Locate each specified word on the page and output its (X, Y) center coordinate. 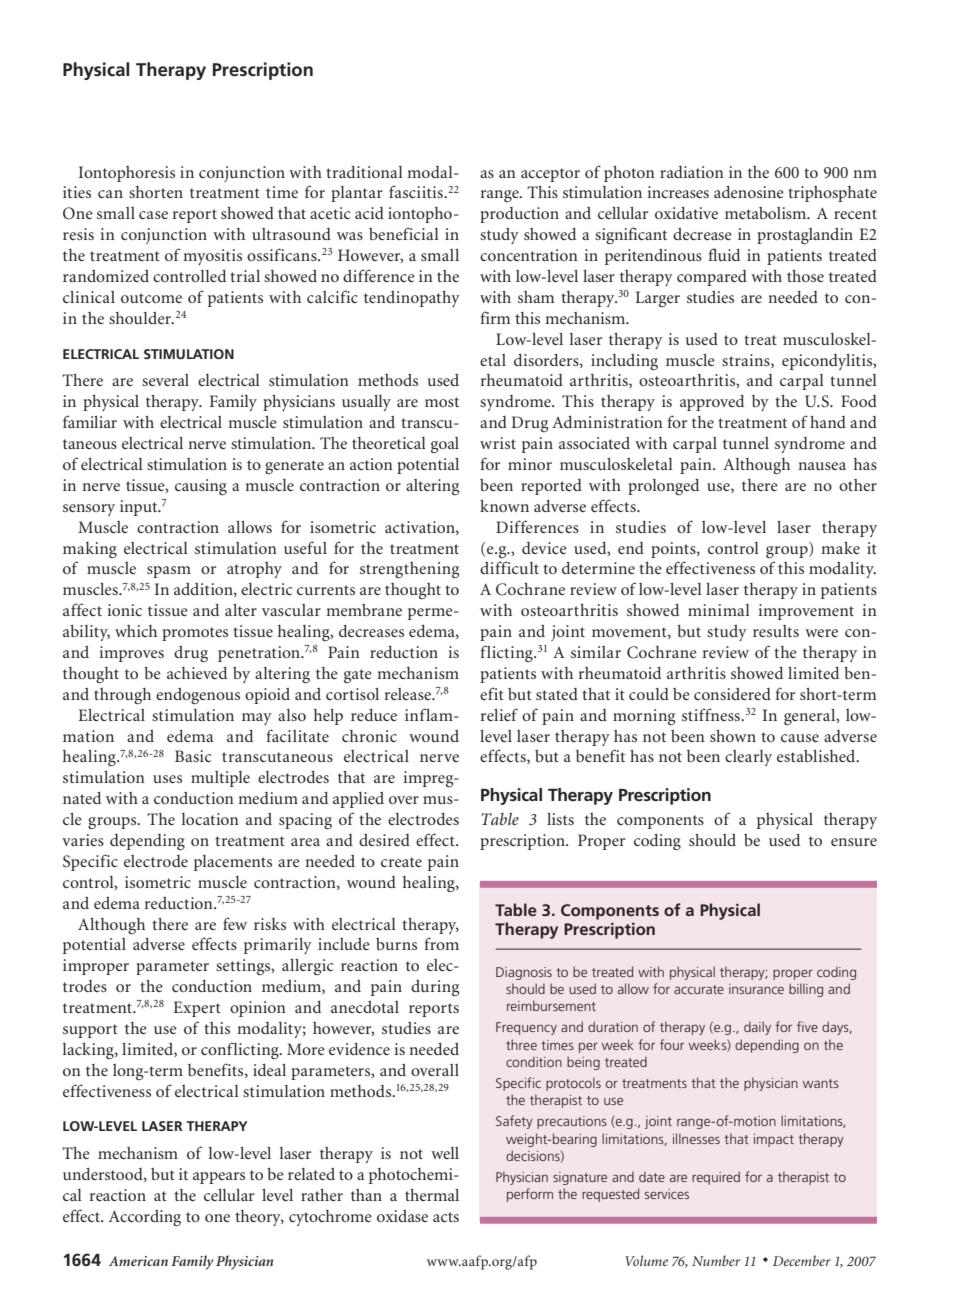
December (802, 1260)
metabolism (767, 213)
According (145, 1218)
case (153, 215)
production (519, 215)
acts (446, 1217)
